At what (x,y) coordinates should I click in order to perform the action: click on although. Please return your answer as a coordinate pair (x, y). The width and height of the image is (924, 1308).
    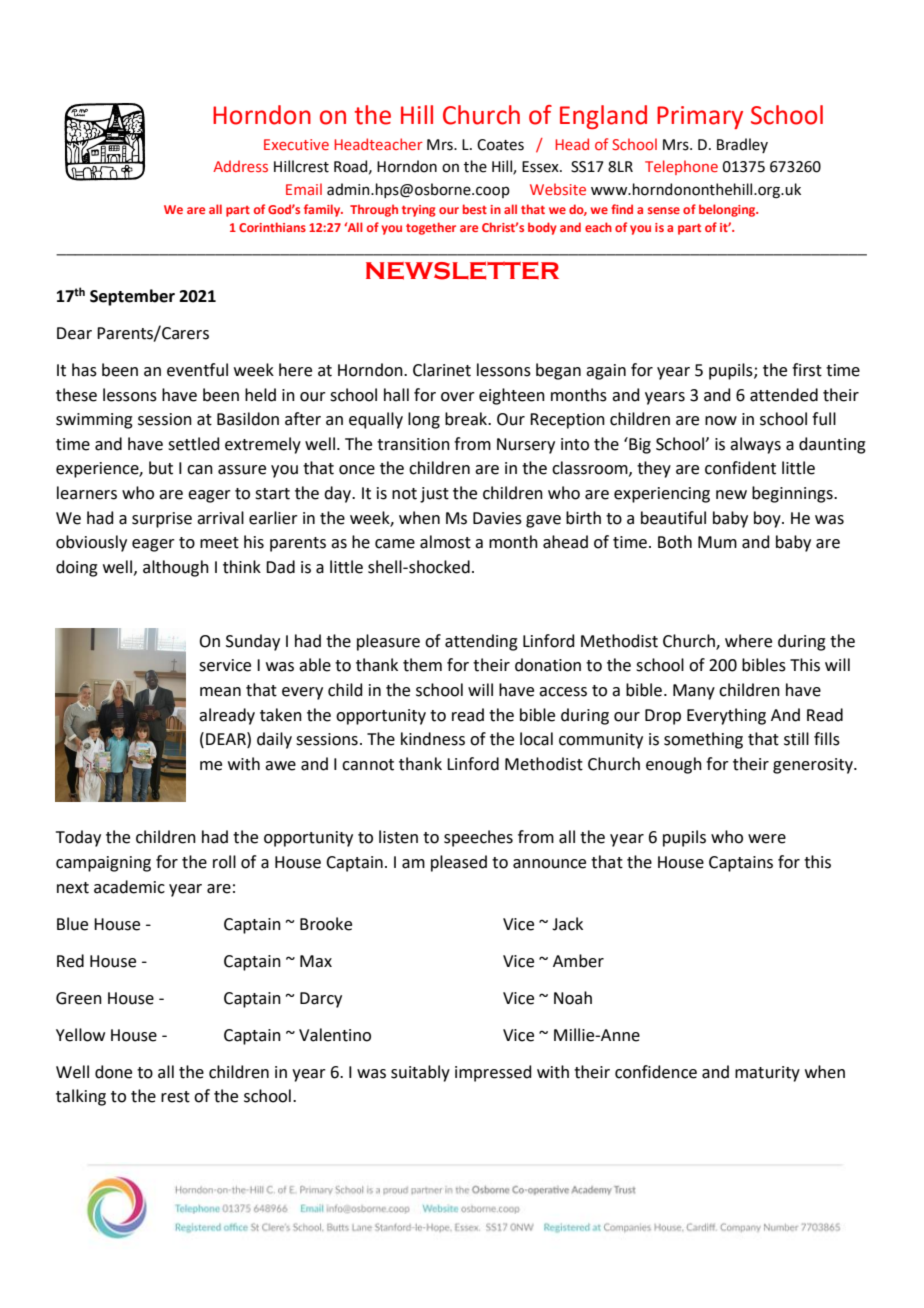
    Looking at the image, I should click on (176, 568).
